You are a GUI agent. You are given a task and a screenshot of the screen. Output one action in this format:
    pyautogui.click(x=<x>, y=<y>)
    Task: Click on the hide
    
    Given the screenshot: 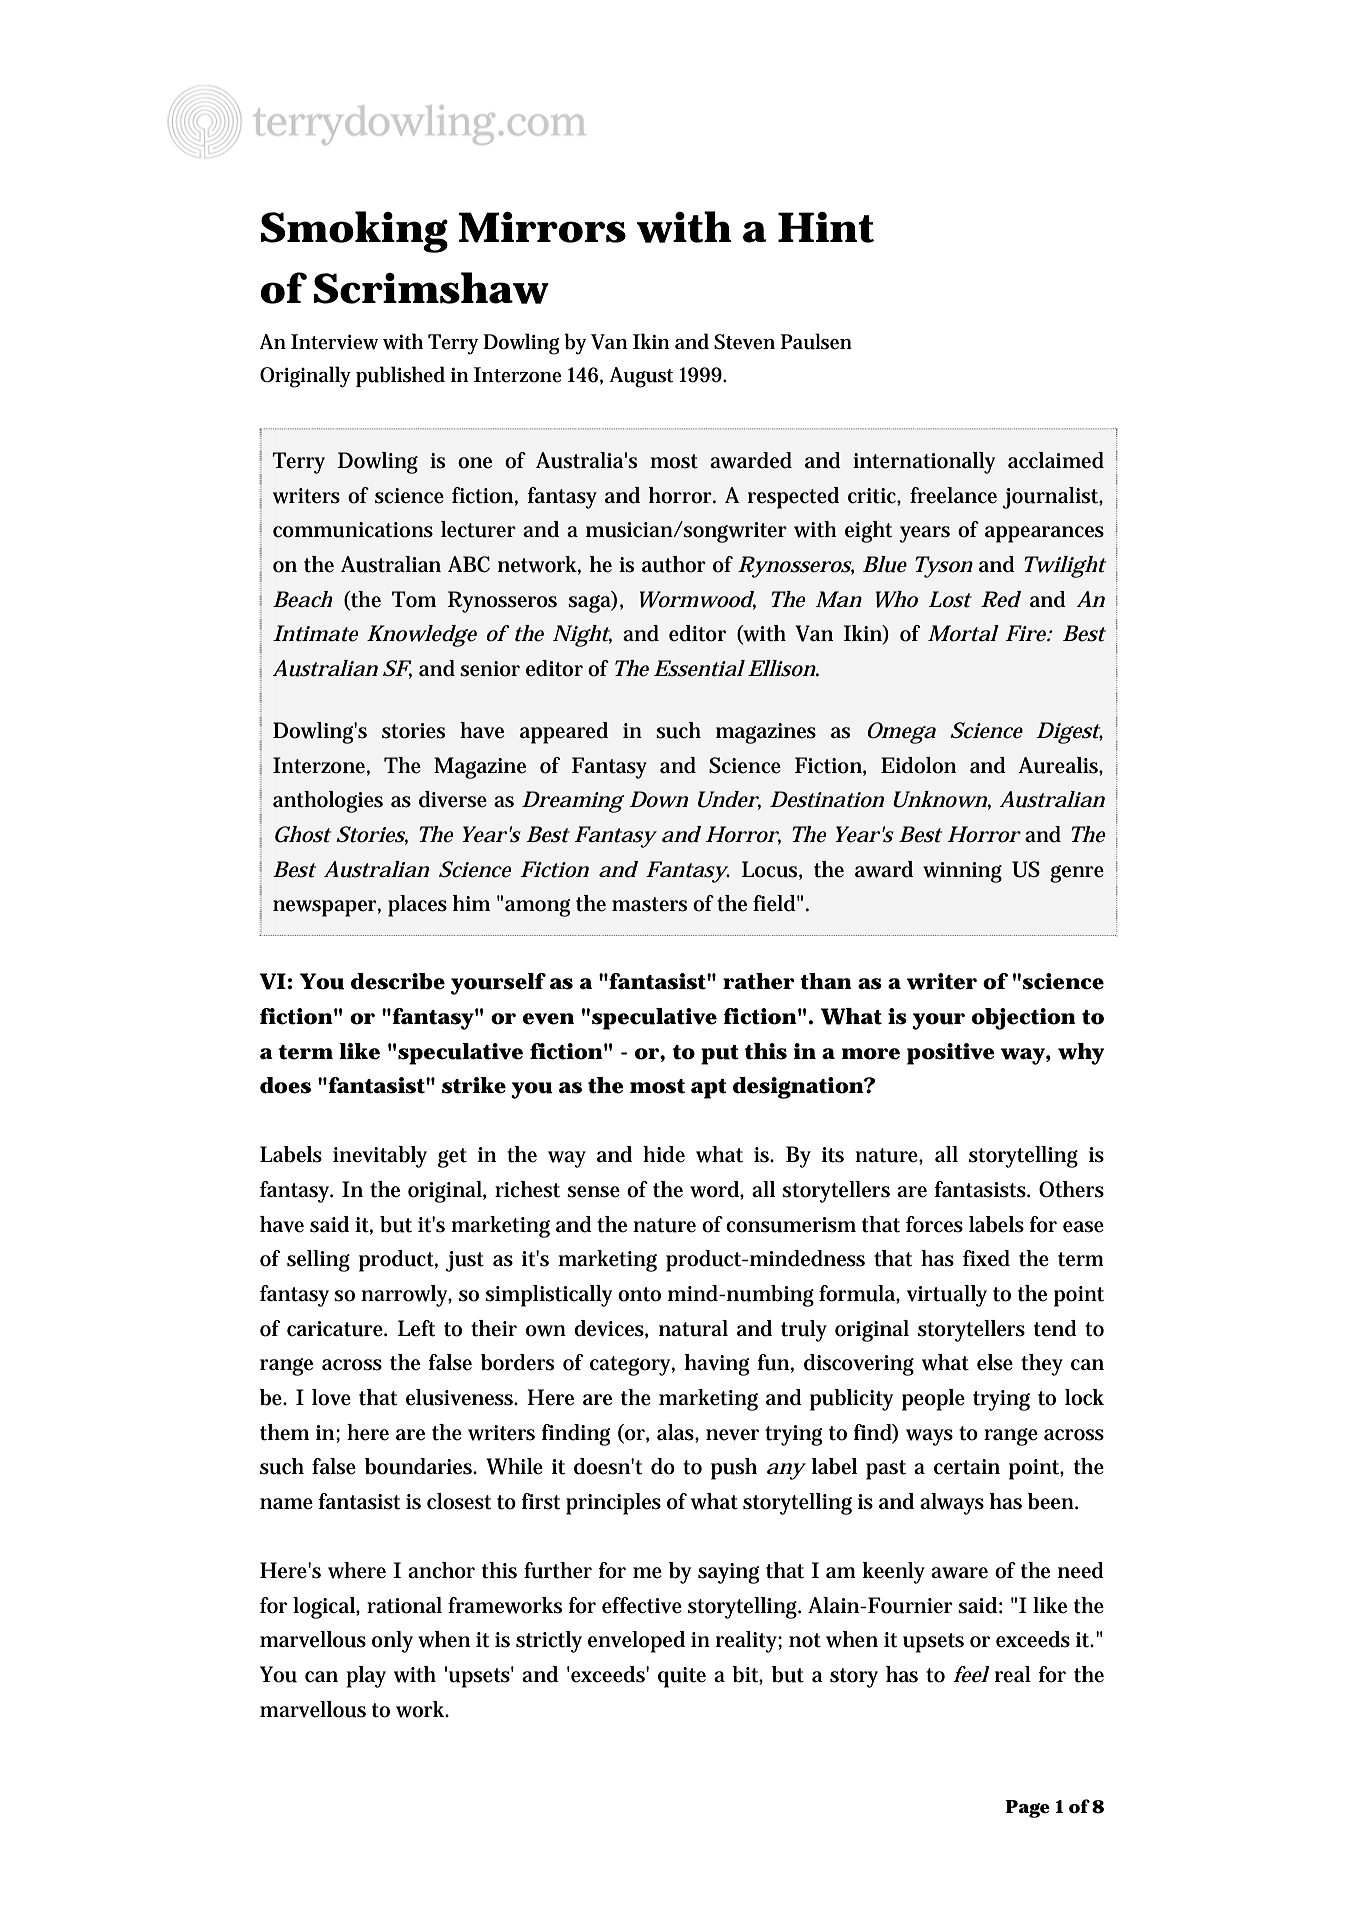 What is the action you would take?
    pyautogui.click(x=664, y=1154)
